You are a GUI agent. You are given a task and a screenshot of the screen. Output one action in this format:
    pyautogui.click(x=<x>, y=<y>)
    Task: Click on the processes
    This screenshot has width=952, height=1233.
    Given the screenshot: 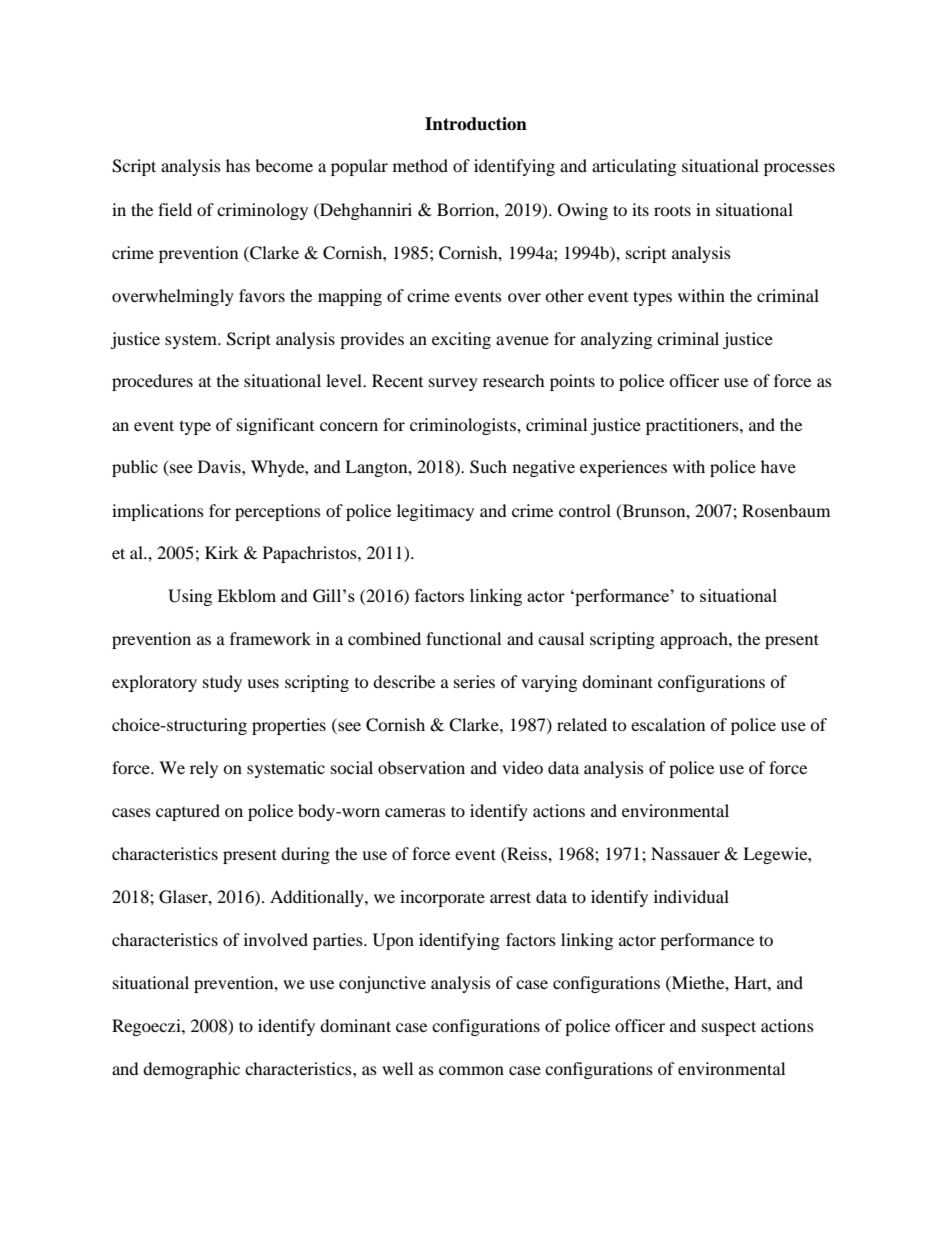 What is the action you would take?
    pyautogui.click(x=799, y=169)
